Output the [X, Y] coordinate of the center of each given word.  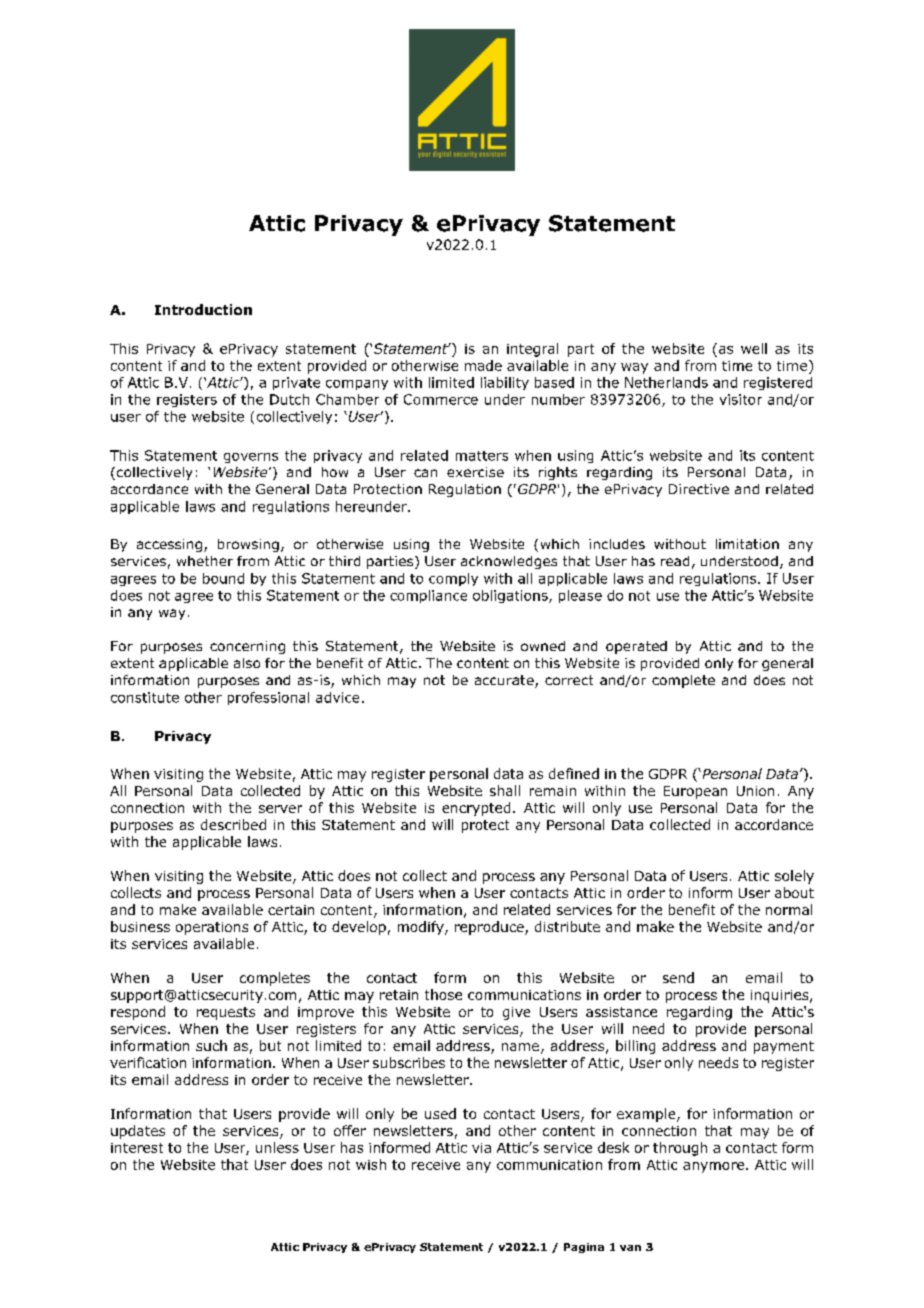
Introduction [203, 309]
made [483, 365]
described [233, 824]
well [754, 348]
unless [277, 1147]
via [481, 1148]
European [695, 792]
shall [505, 790]
